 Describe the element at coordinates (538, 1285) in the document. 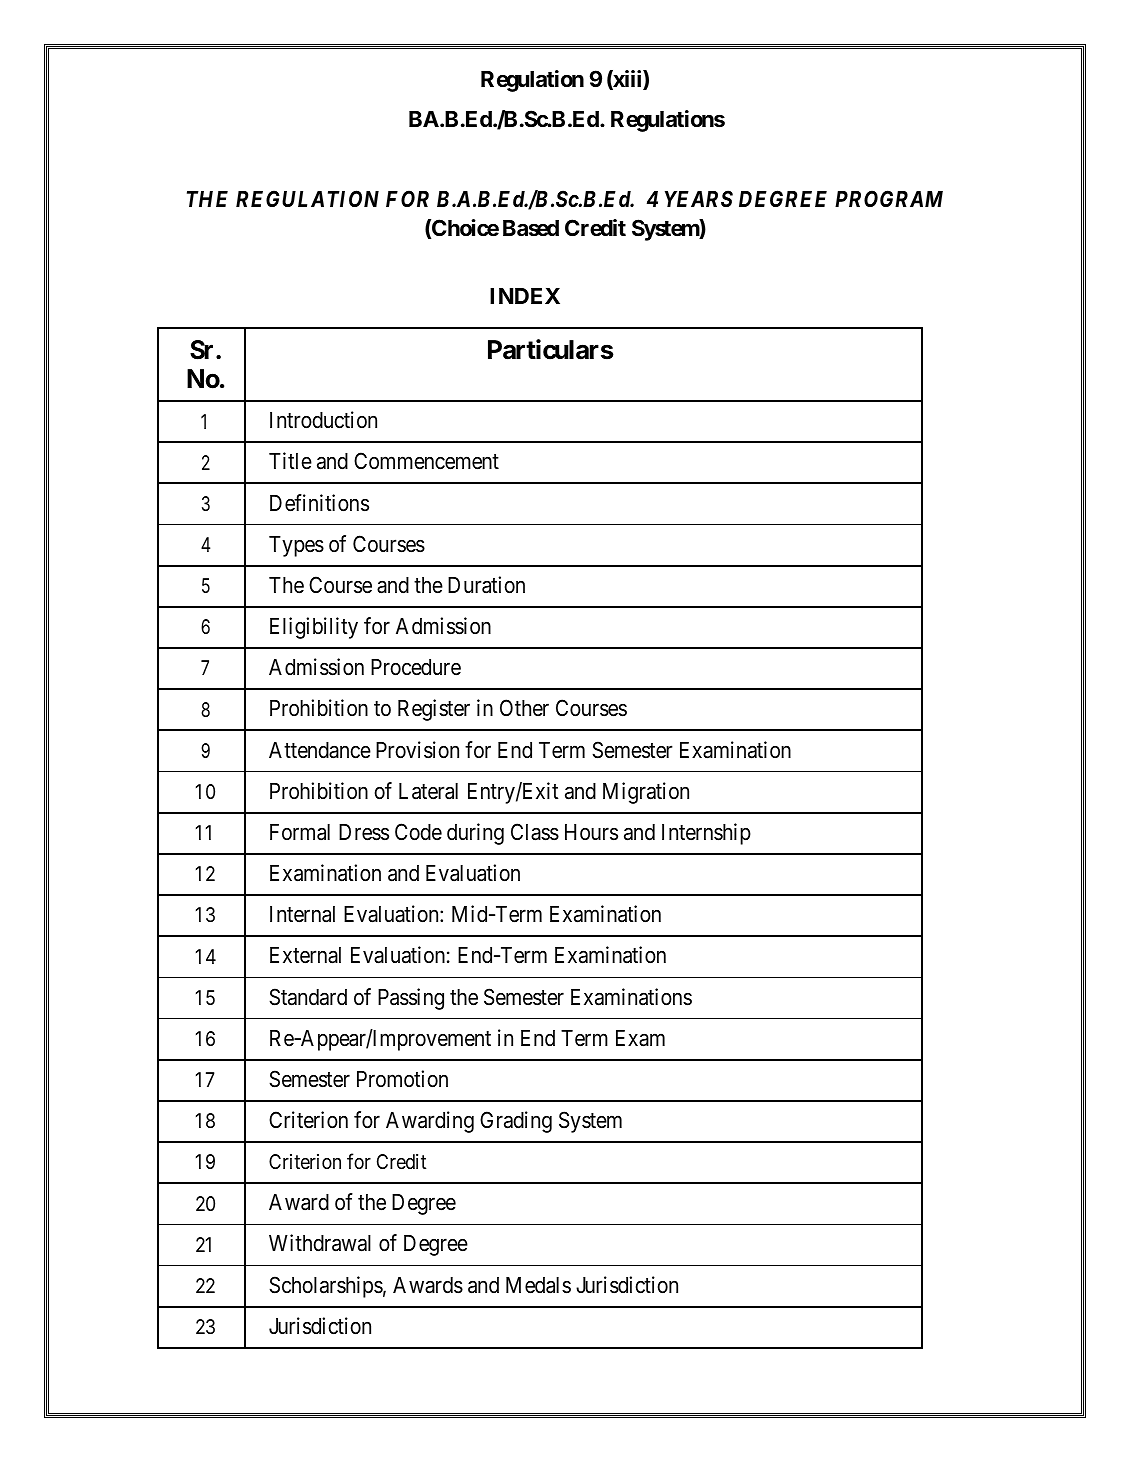

I see `Medals` at that location.
